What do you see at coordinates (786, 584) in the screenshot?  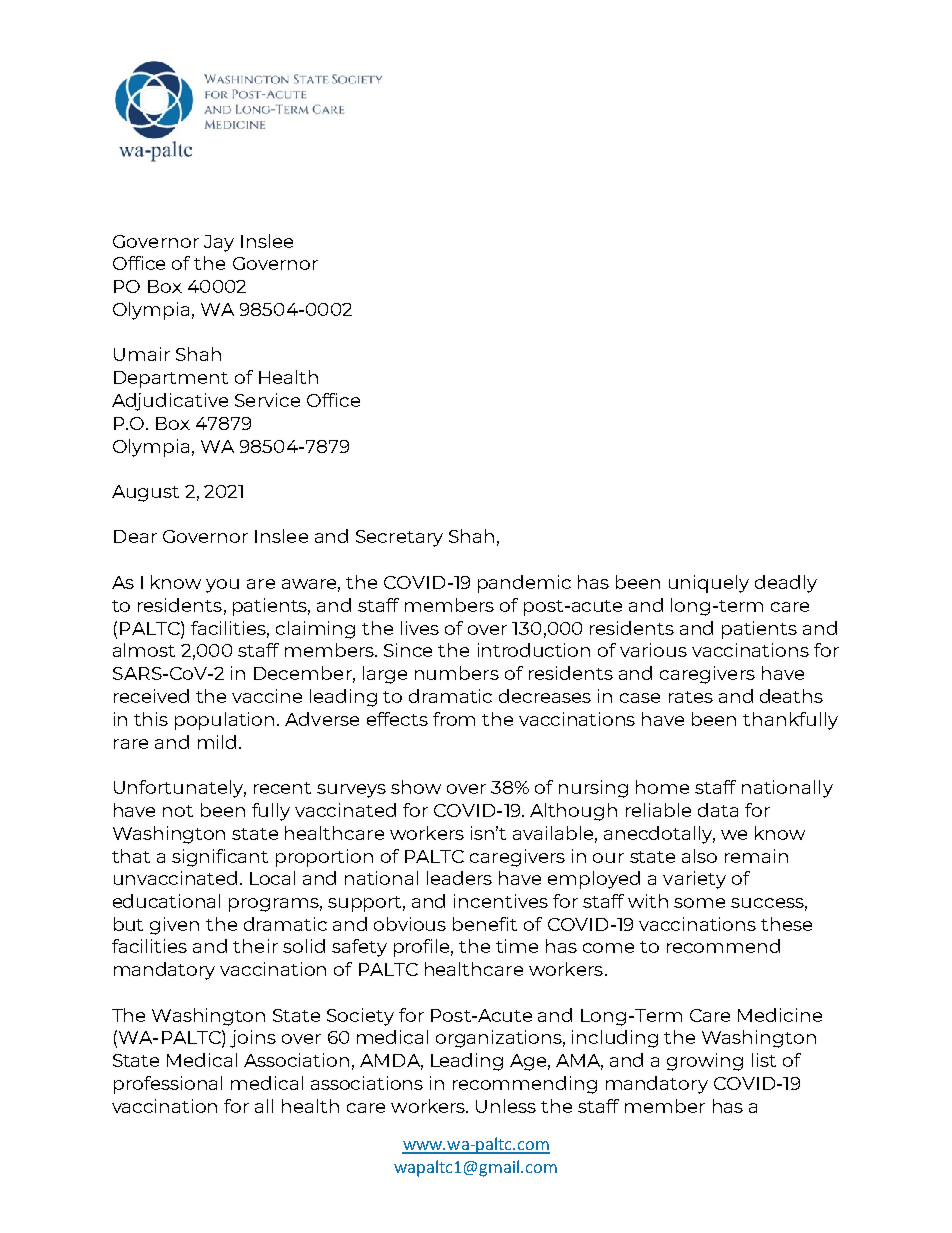 I see `deadly` at bounding box center [786, 584].
